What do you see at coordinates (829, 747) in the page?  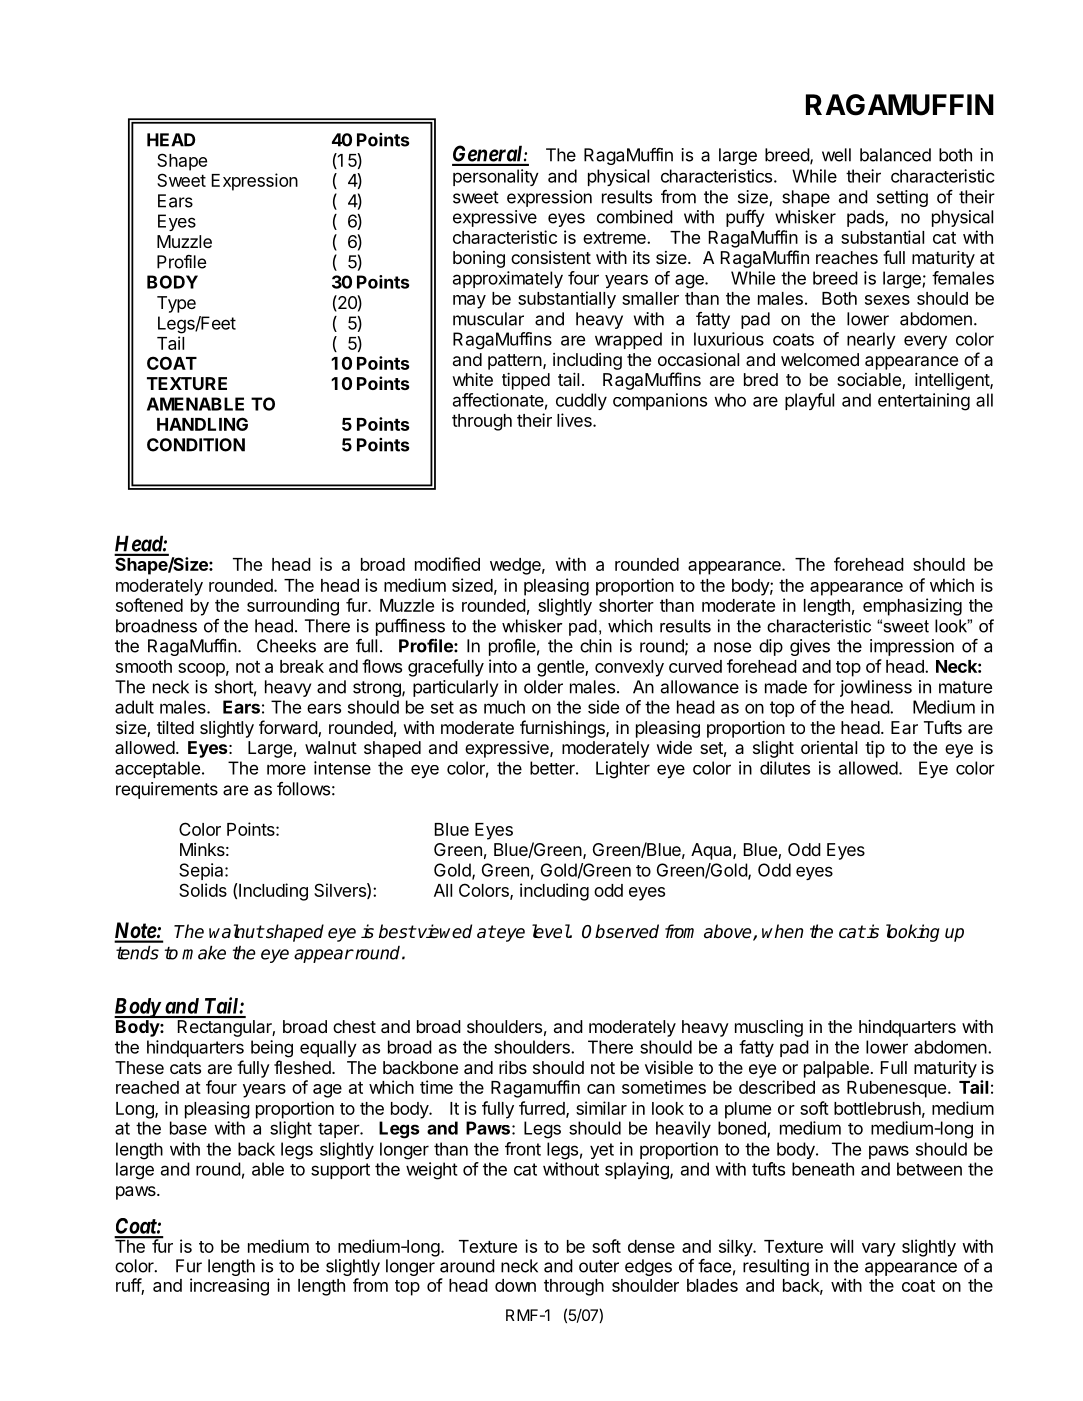 I see `oriental` at bounding box center [829, 747].
